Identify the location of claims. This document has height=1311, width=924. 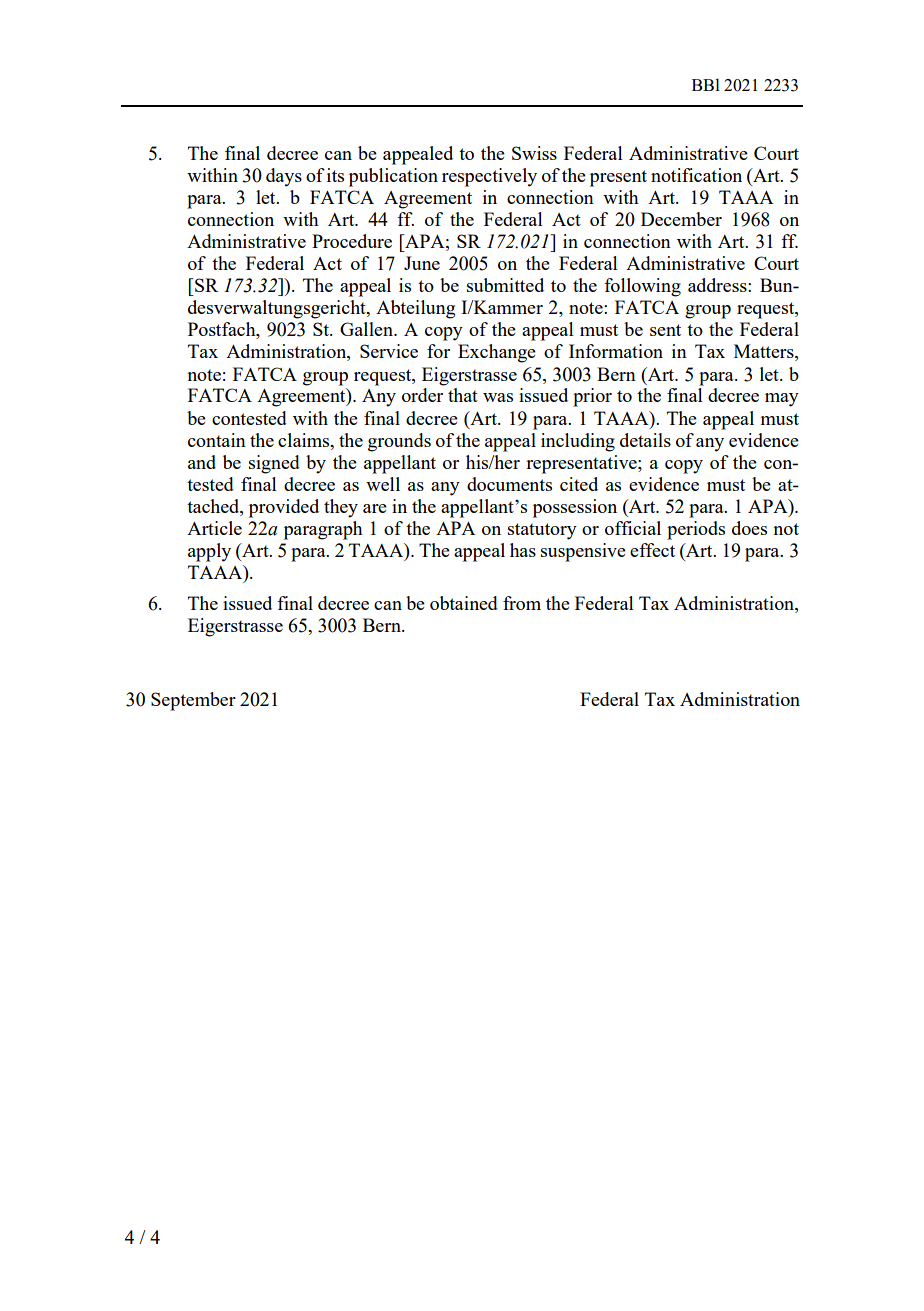
(305, 440).
